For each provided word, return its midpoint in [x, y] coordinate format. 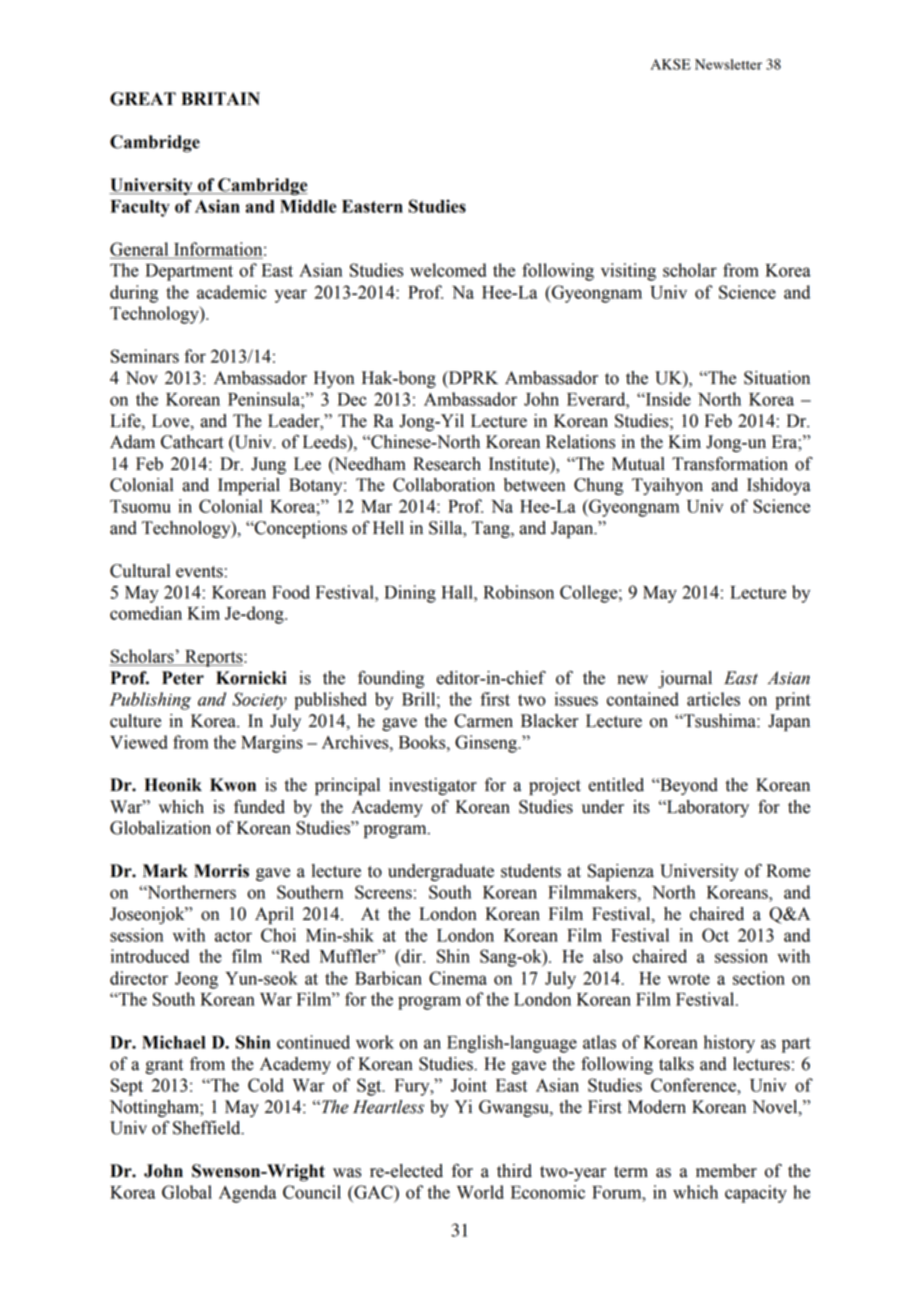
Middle [308, 206]
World [480, 1192]
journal [685, 679]
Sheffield [208, 1127]
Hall [458, 592]
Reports [214, 658]
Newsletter [728, 64]
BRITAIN [220, 98]
